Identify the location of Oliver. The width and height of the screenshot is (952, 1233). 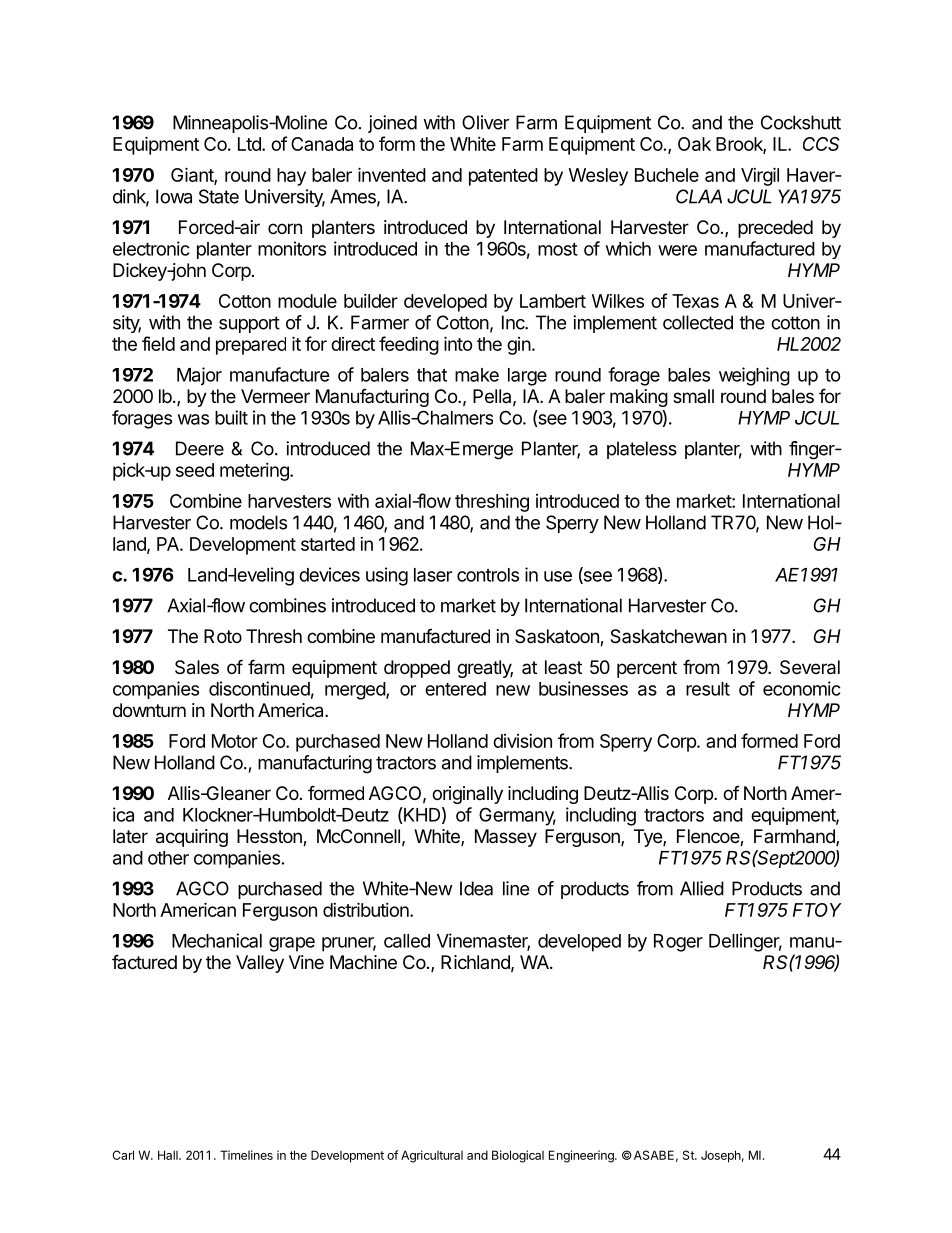
(485, 122).
